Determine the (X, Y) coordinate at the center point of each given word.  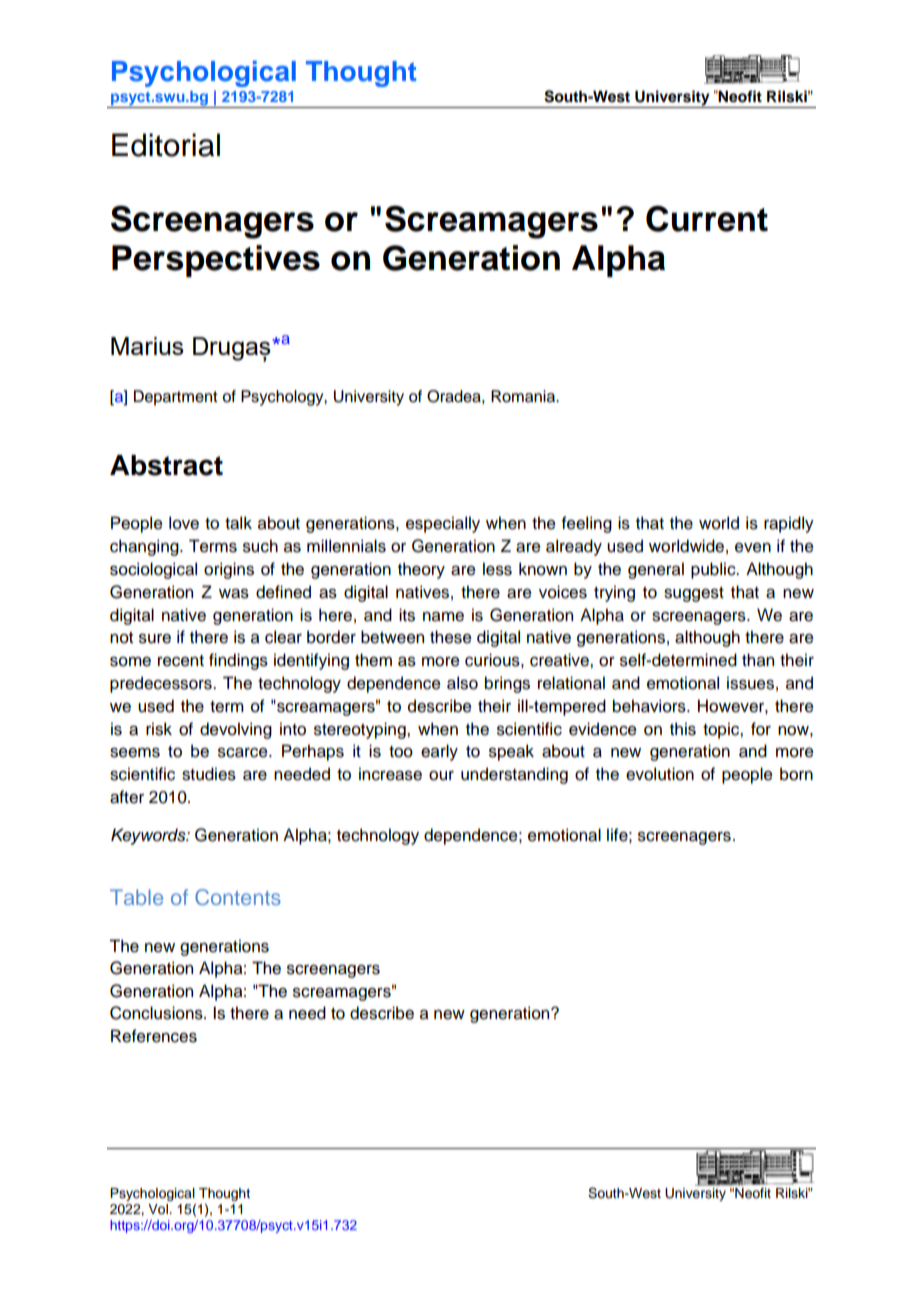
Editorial (166, 145)
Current (707, 218)
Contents (238, 897)
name (443, 617)
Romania (524, 396)
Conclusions (157, 1013)
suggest (694, 594)
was (234, 594)
